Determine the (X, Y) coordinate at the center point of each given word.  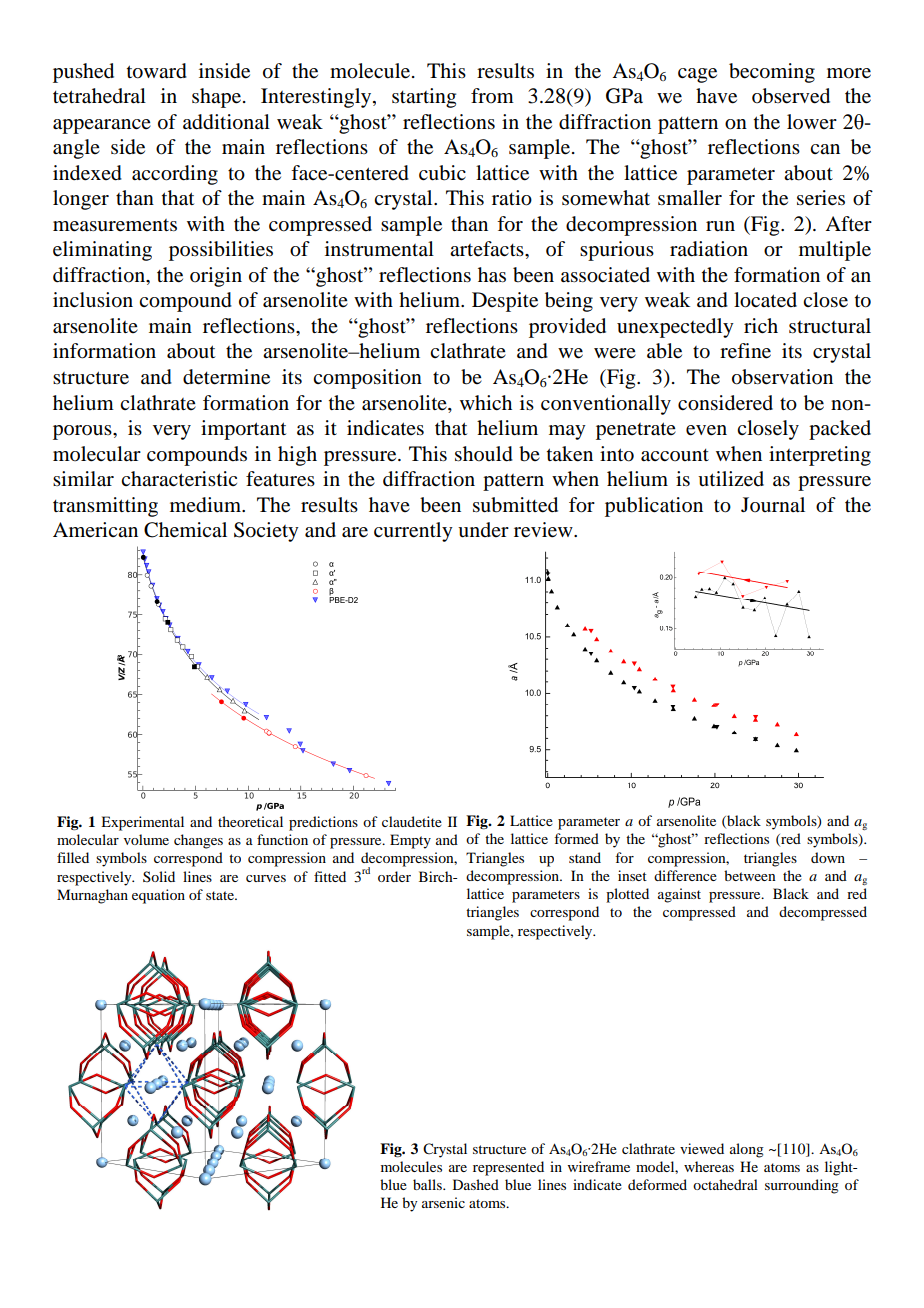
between (750, 875)
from (492, 96)
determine (226, 377)
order (394, 876)
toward (157, 71)
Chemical (185, 530)
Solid (159, 876)
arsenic (443, 1202)
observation (782, 377)
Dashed (476, 1184)
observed (791, 96)
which (486, 402)
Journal (773, 505)
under (483, 530)
